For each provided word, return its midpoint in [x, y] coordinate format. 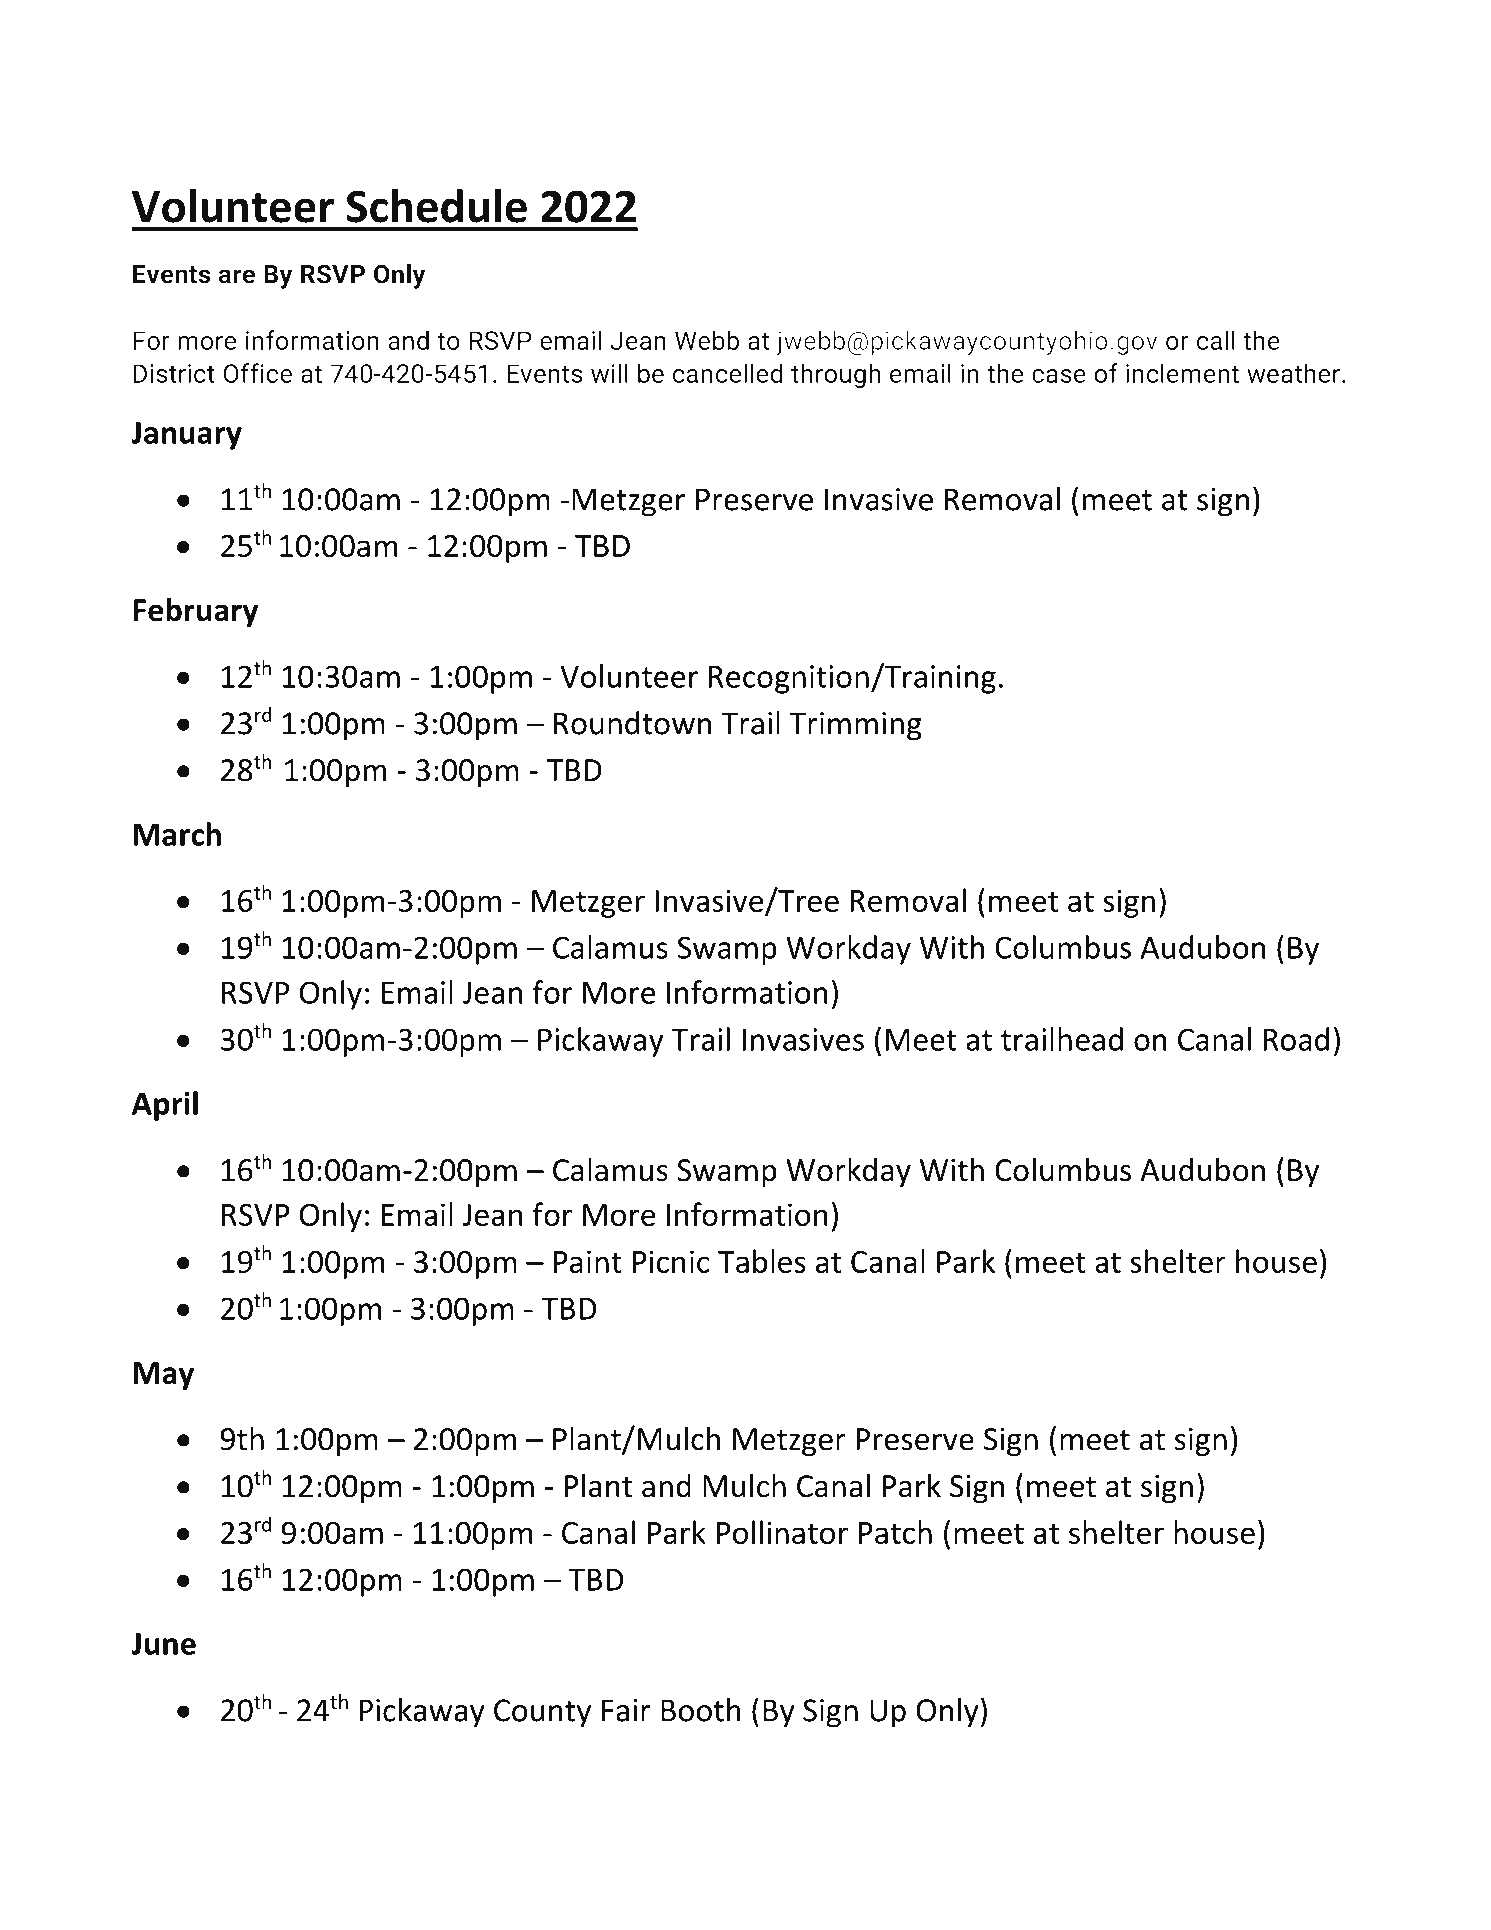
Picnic [671, 1261]
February [196, 612]
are [237, 276]
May [164, 1376]
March [177, 834]
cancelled [727, 373]
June [163, 1643]
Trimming [855, 726]
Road [1296, 1039]
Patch [895, 1532]
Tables [762, 1261]
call [1216, 340]
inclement [1182, 373]
